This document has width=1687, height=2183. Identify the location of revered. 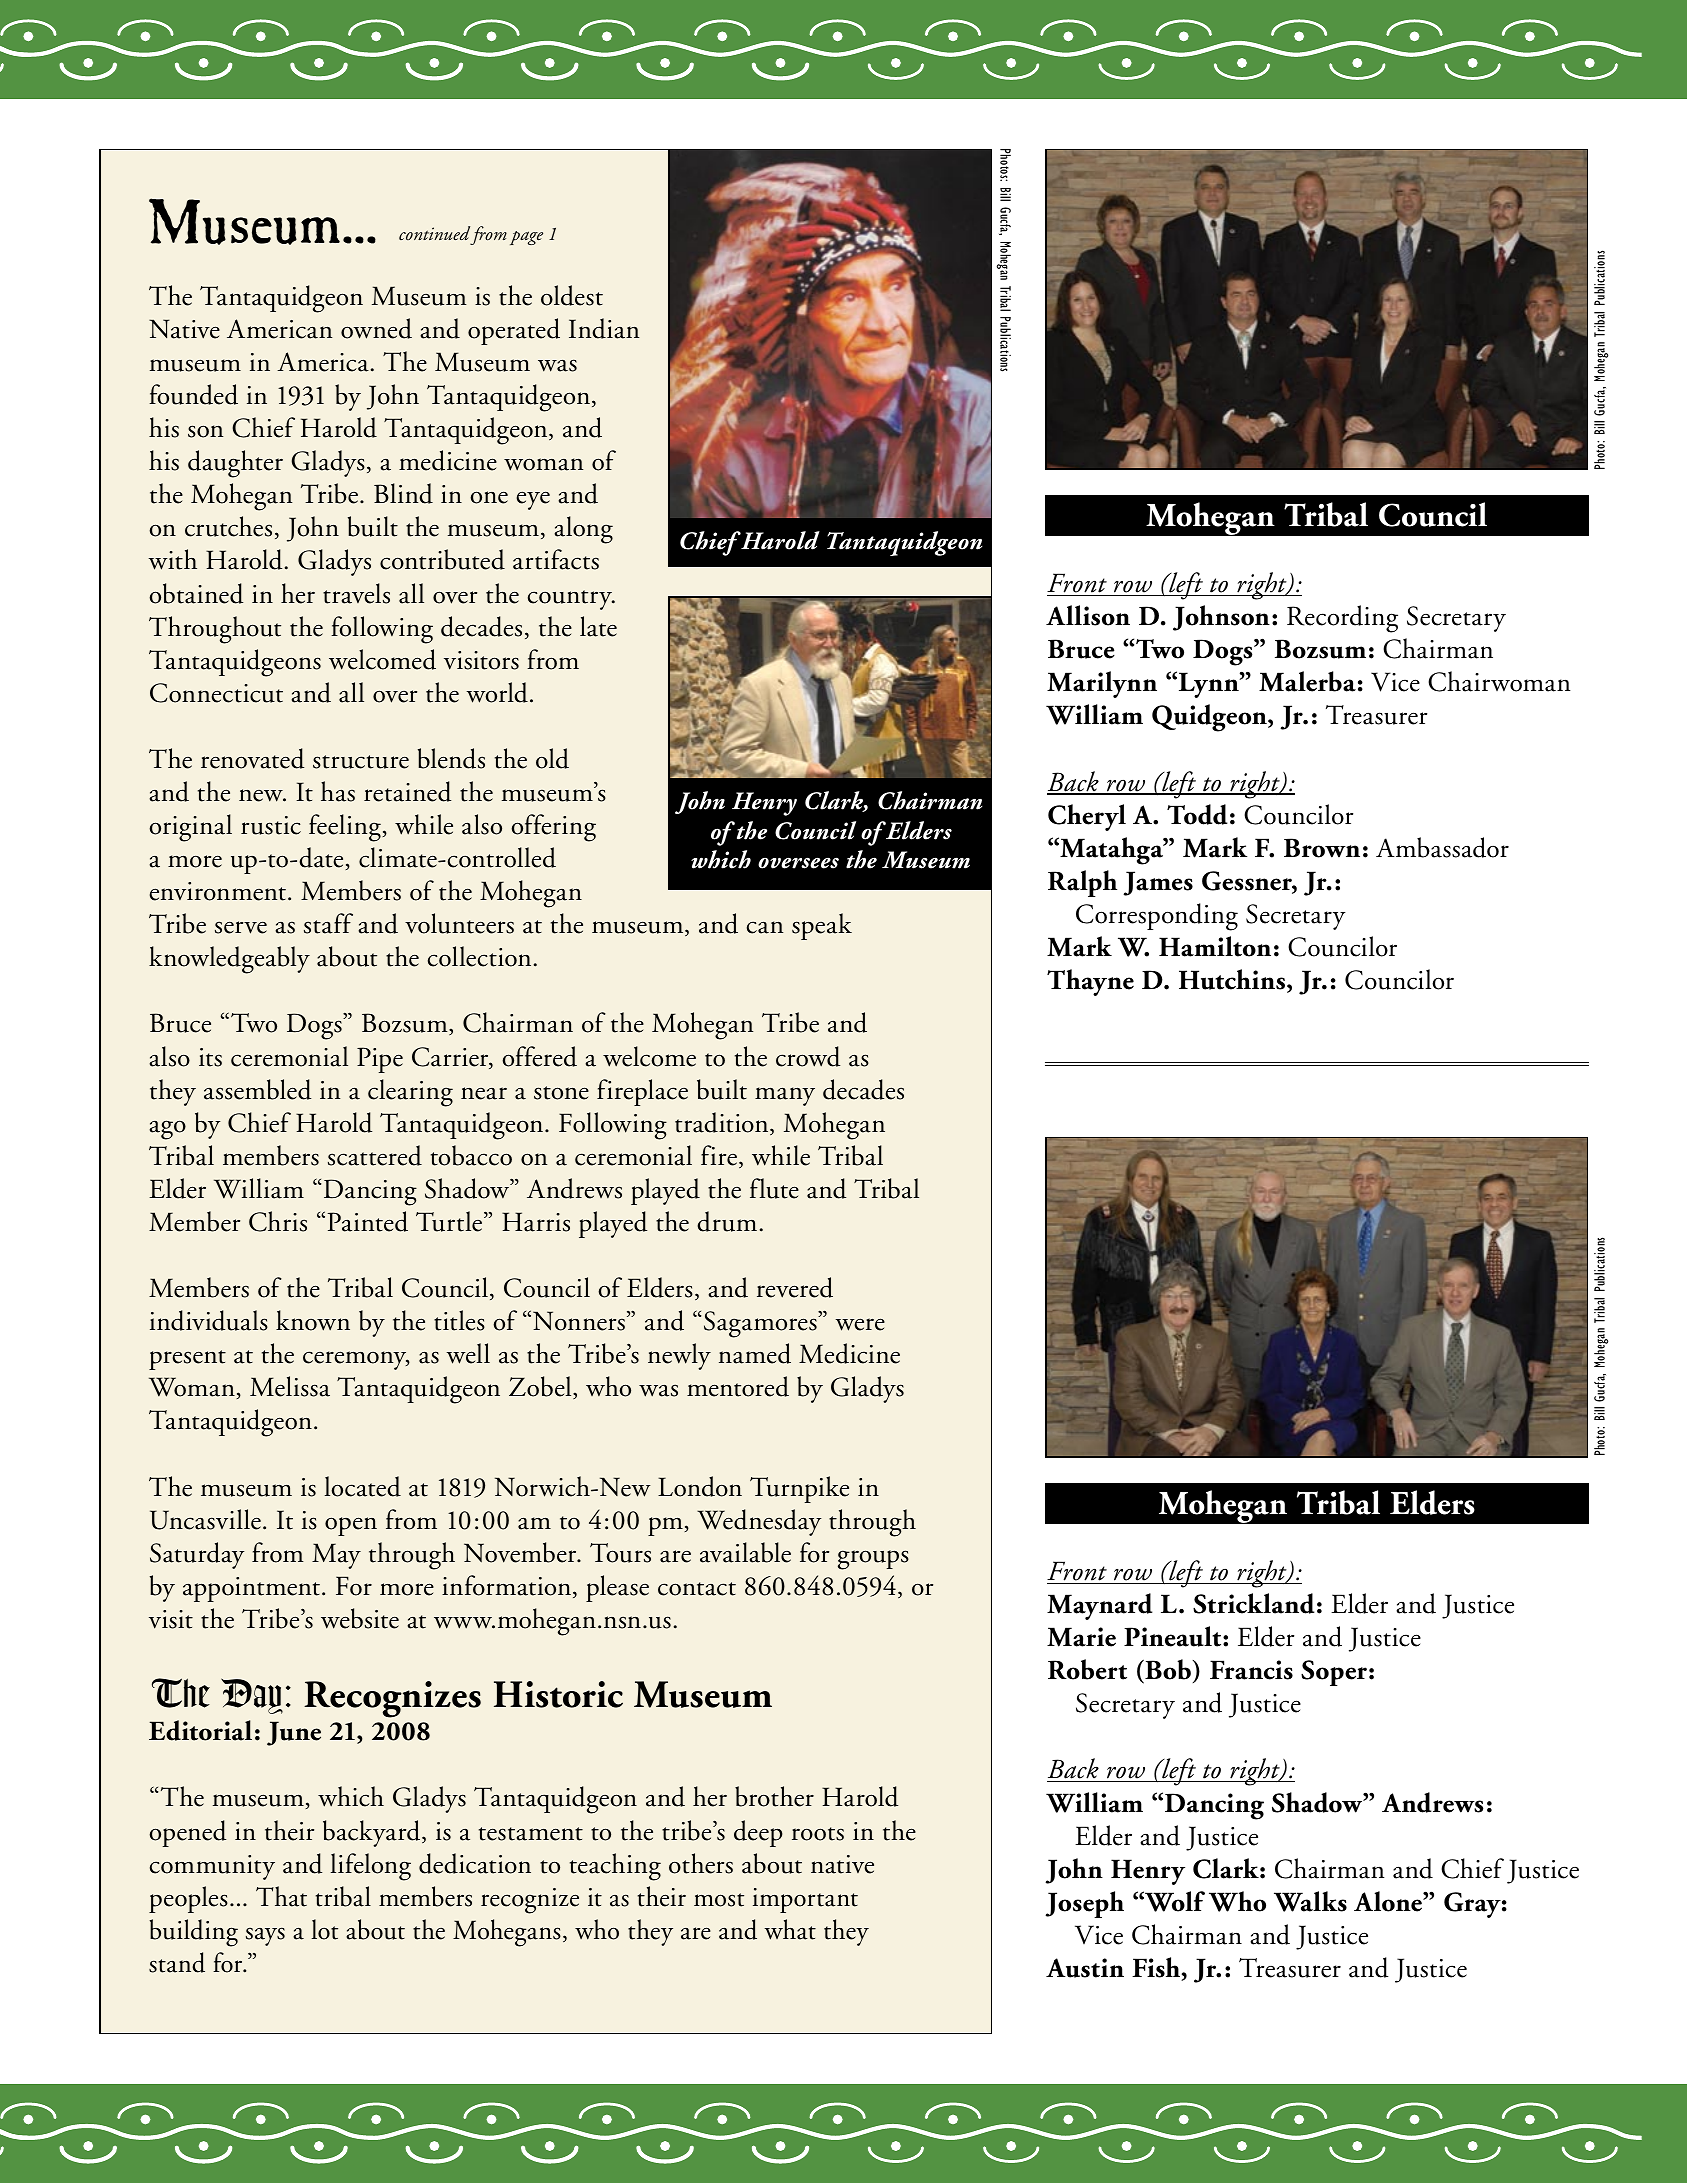
(795, 1287).
